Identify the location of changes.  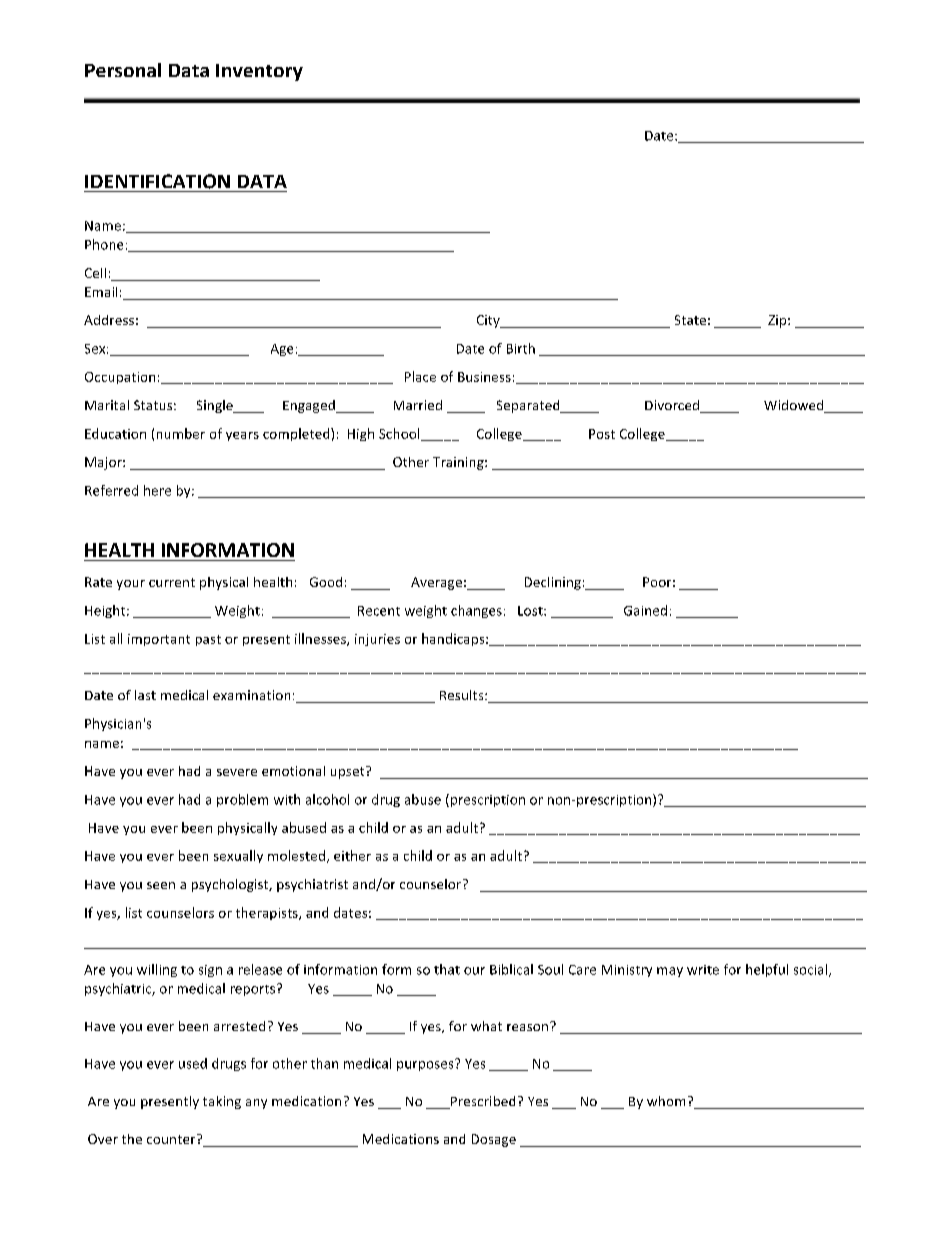
(476, 611).
